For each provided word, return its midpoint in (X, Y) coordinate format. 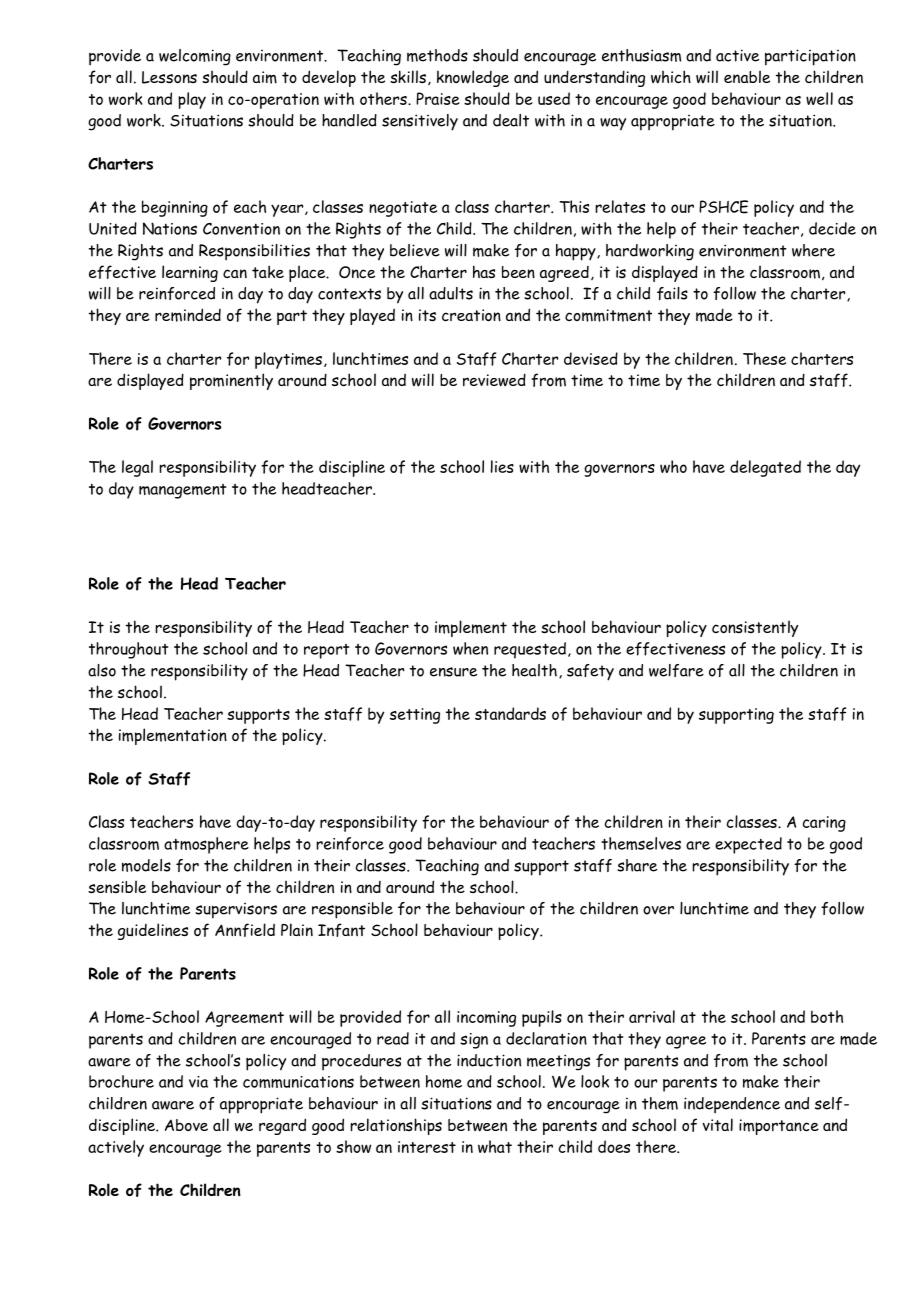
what (495, 1146)
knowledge (473, 78)
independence (732, 1105)
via (198, 1082)
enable (747, 76)
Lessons (169, 77)
